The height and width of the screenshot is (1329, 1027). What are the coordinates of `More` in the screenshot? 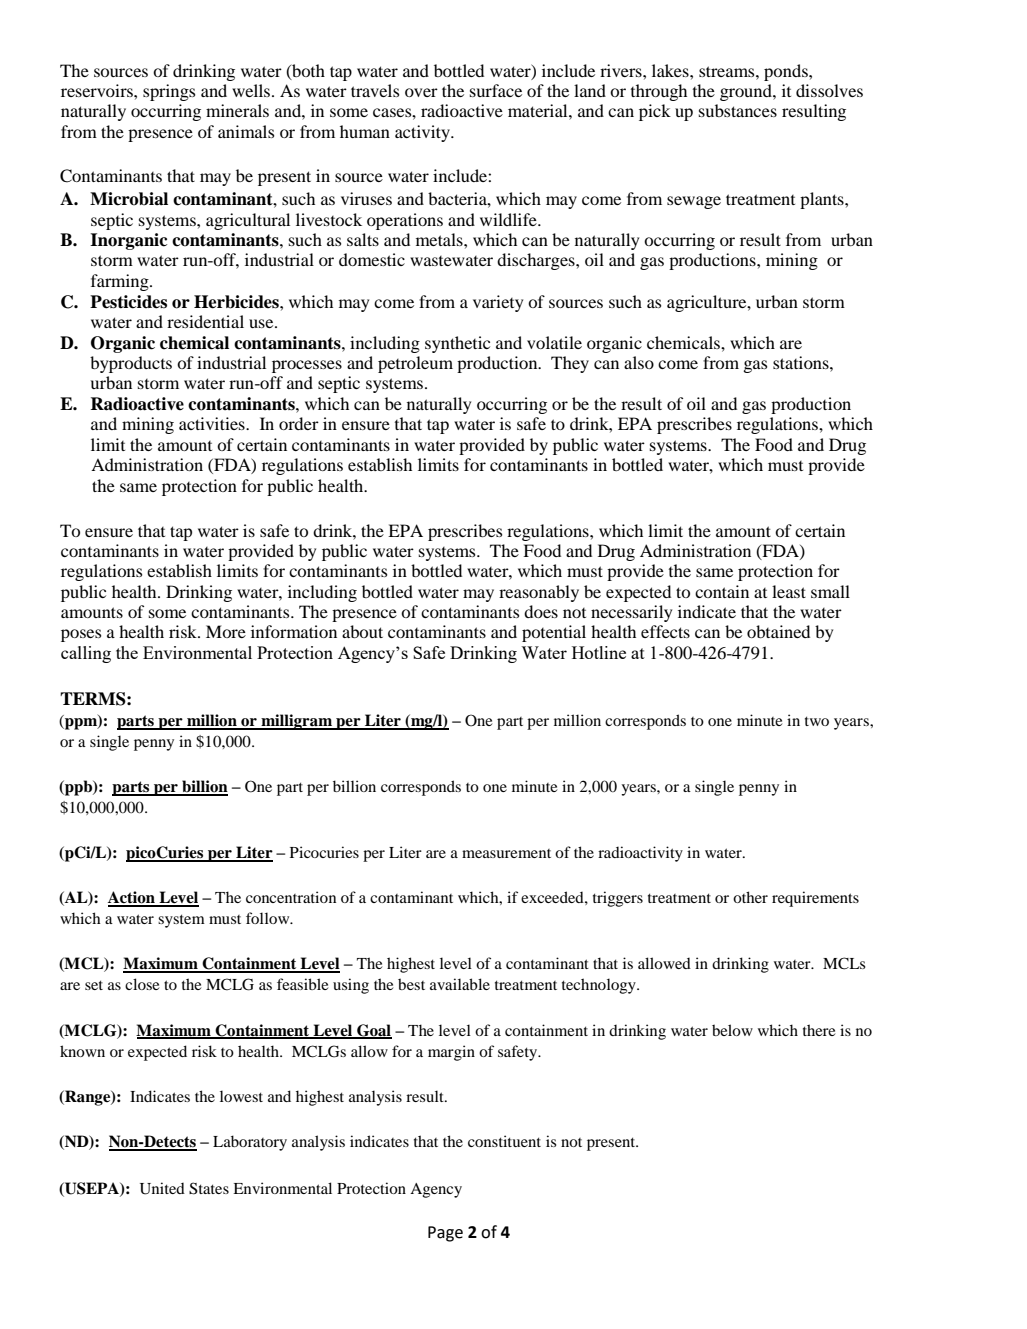 It's located at (226, 631).
